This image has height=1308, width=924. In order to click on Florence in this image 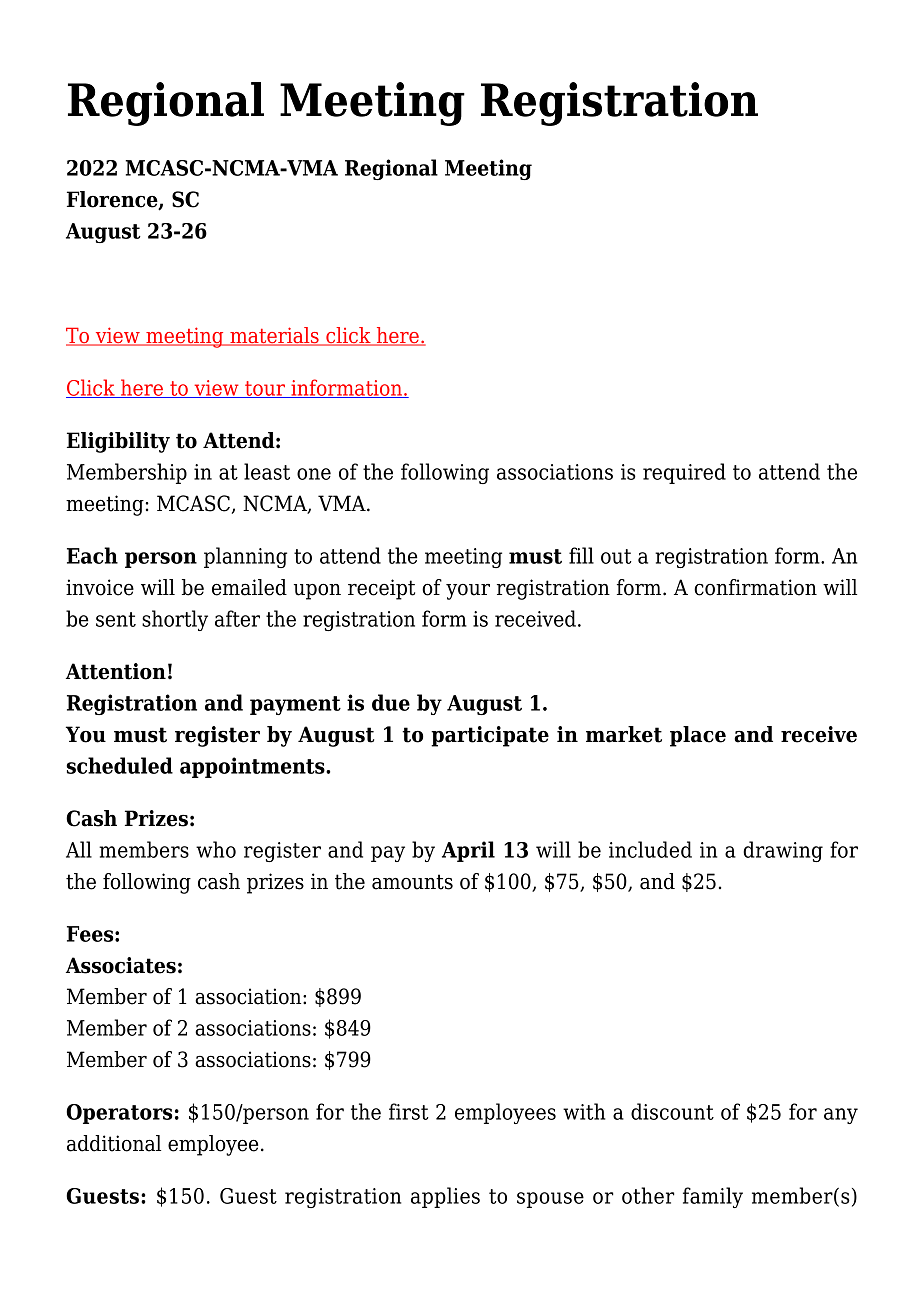, I will do `click(113, 200)`.
